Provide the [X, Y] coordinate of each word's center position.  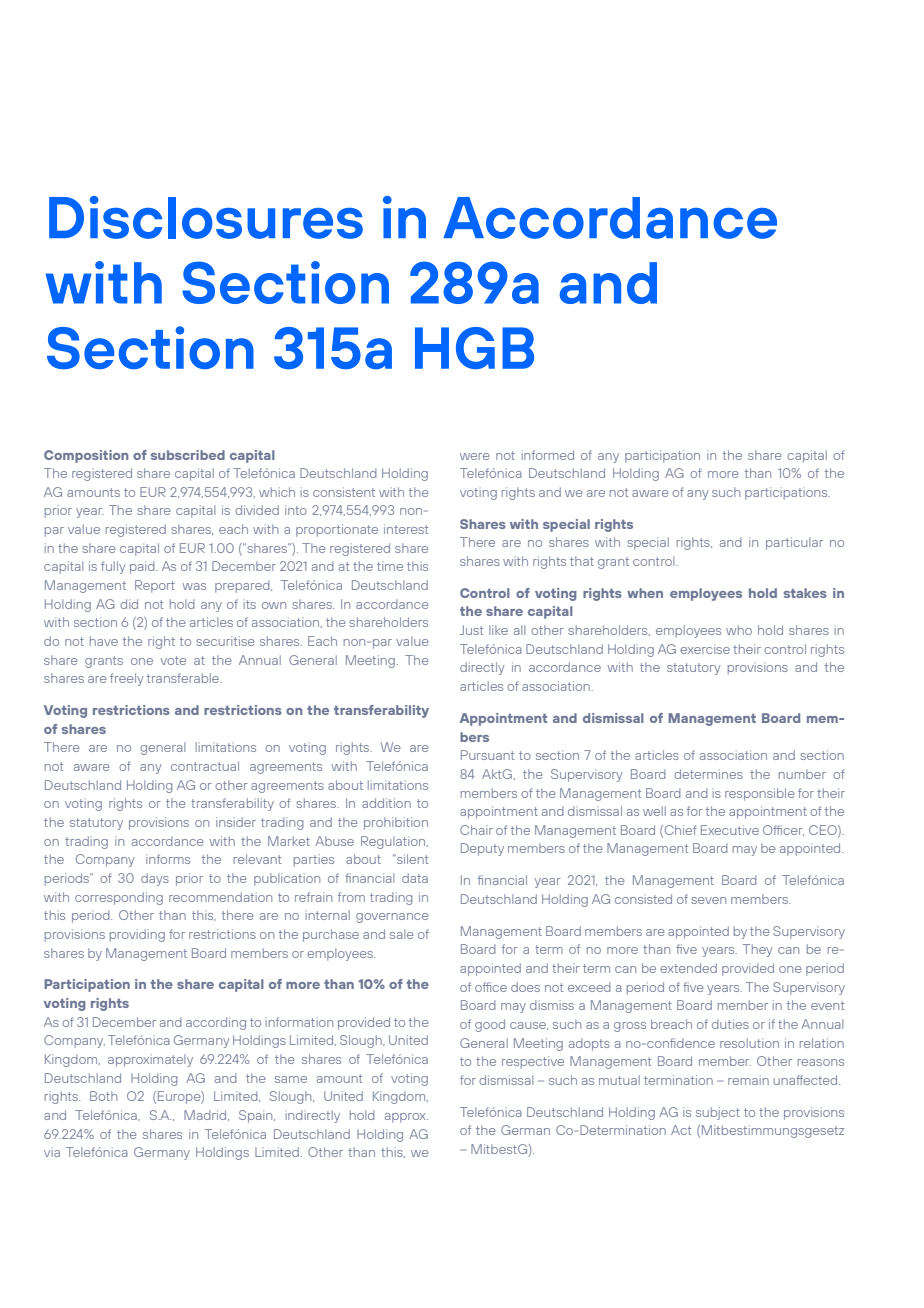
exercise [705, 649]
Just [471, 630]
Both [103, 1096]
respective [533, 1062]
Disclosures [206, 217]
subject [718, 1113]
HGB [474, 348]
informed [548, 455]
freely [127, 679]
